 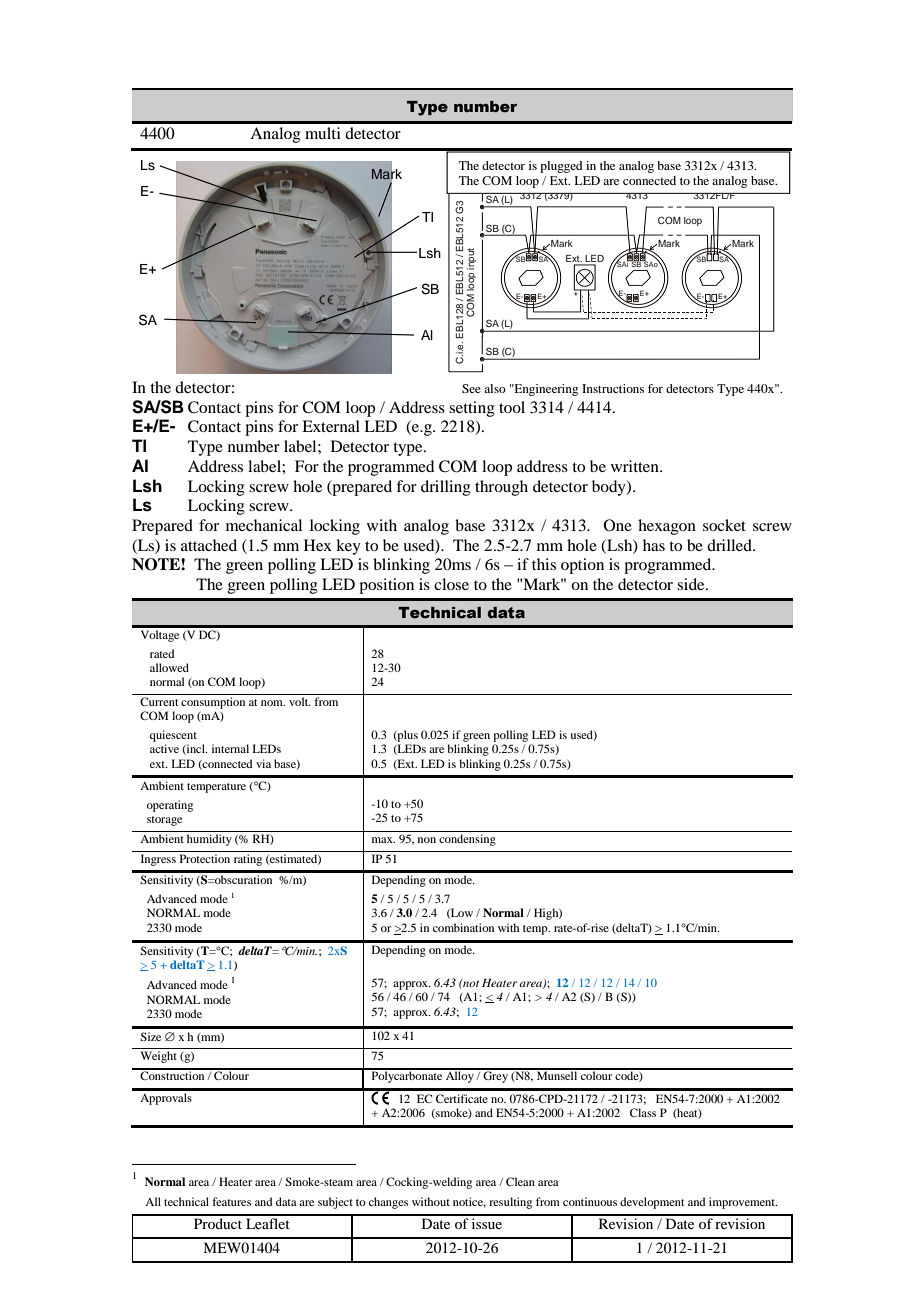 I want to click on Protection, so click(x=205, y=858).
